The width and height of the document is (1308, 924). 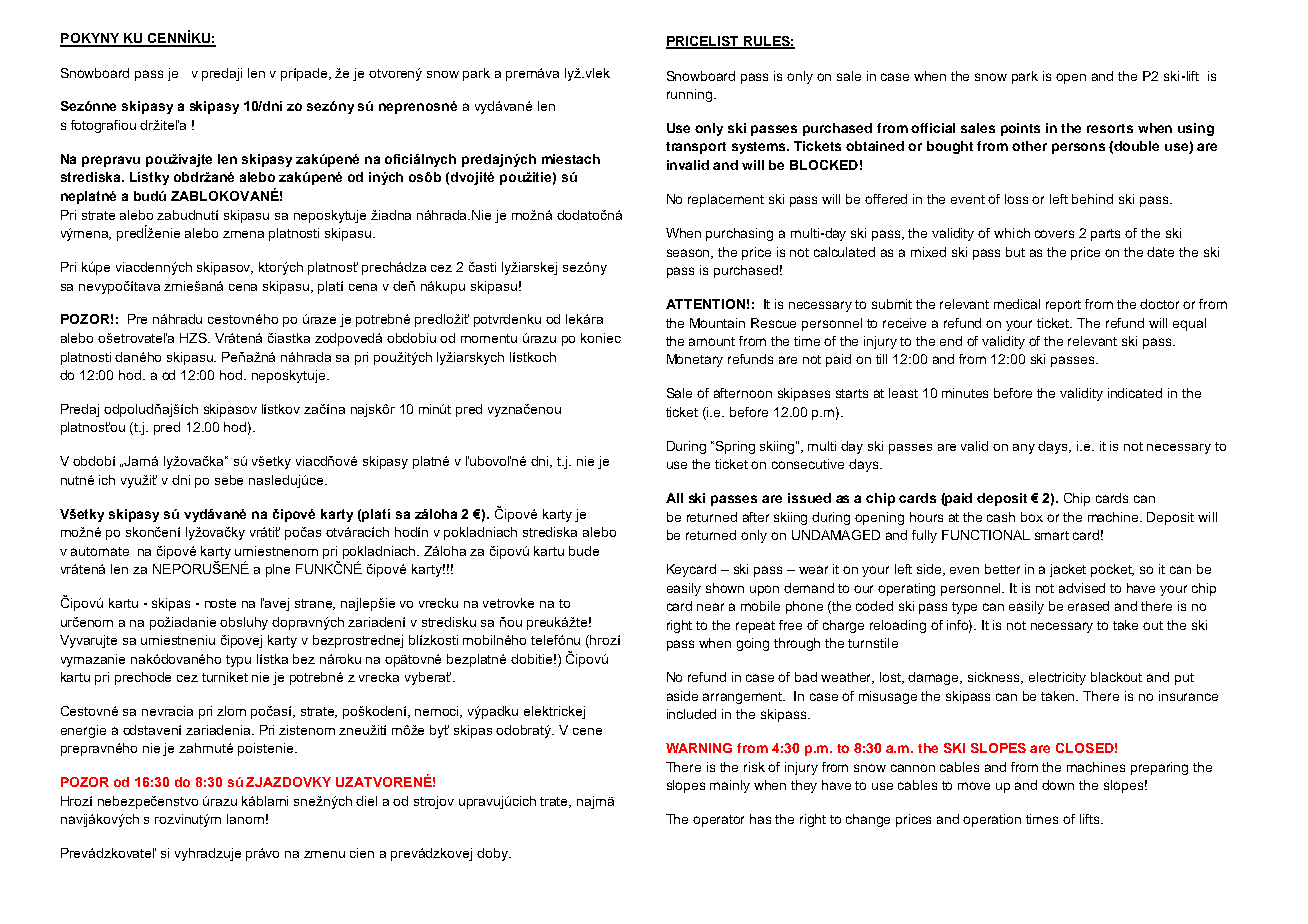 I want to click on end, so click(x=951, y=341).
